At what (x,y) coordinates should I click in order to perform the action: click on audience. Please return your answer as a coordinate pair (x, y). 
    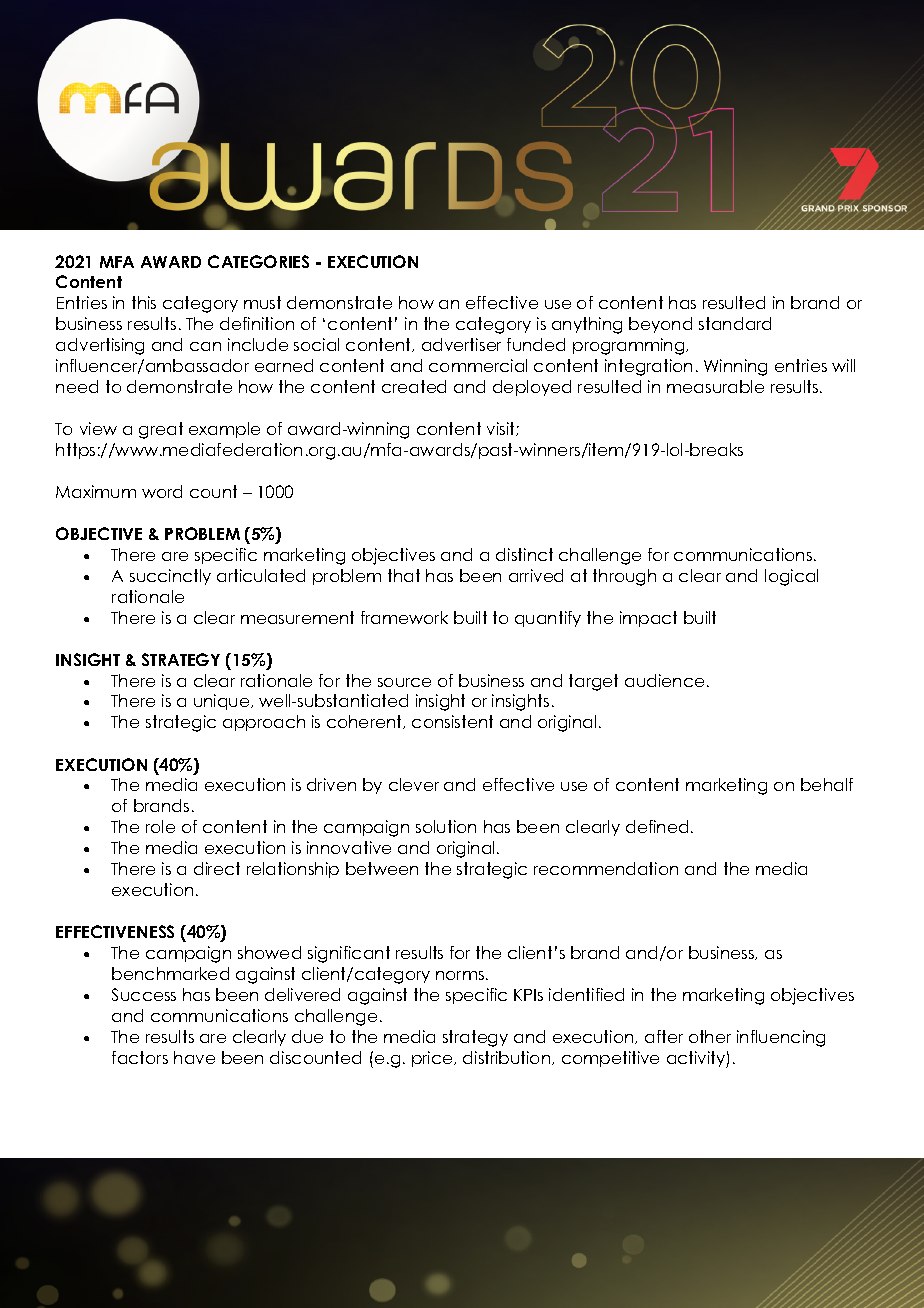
    Looking at the image, I should click on (664, 680).
